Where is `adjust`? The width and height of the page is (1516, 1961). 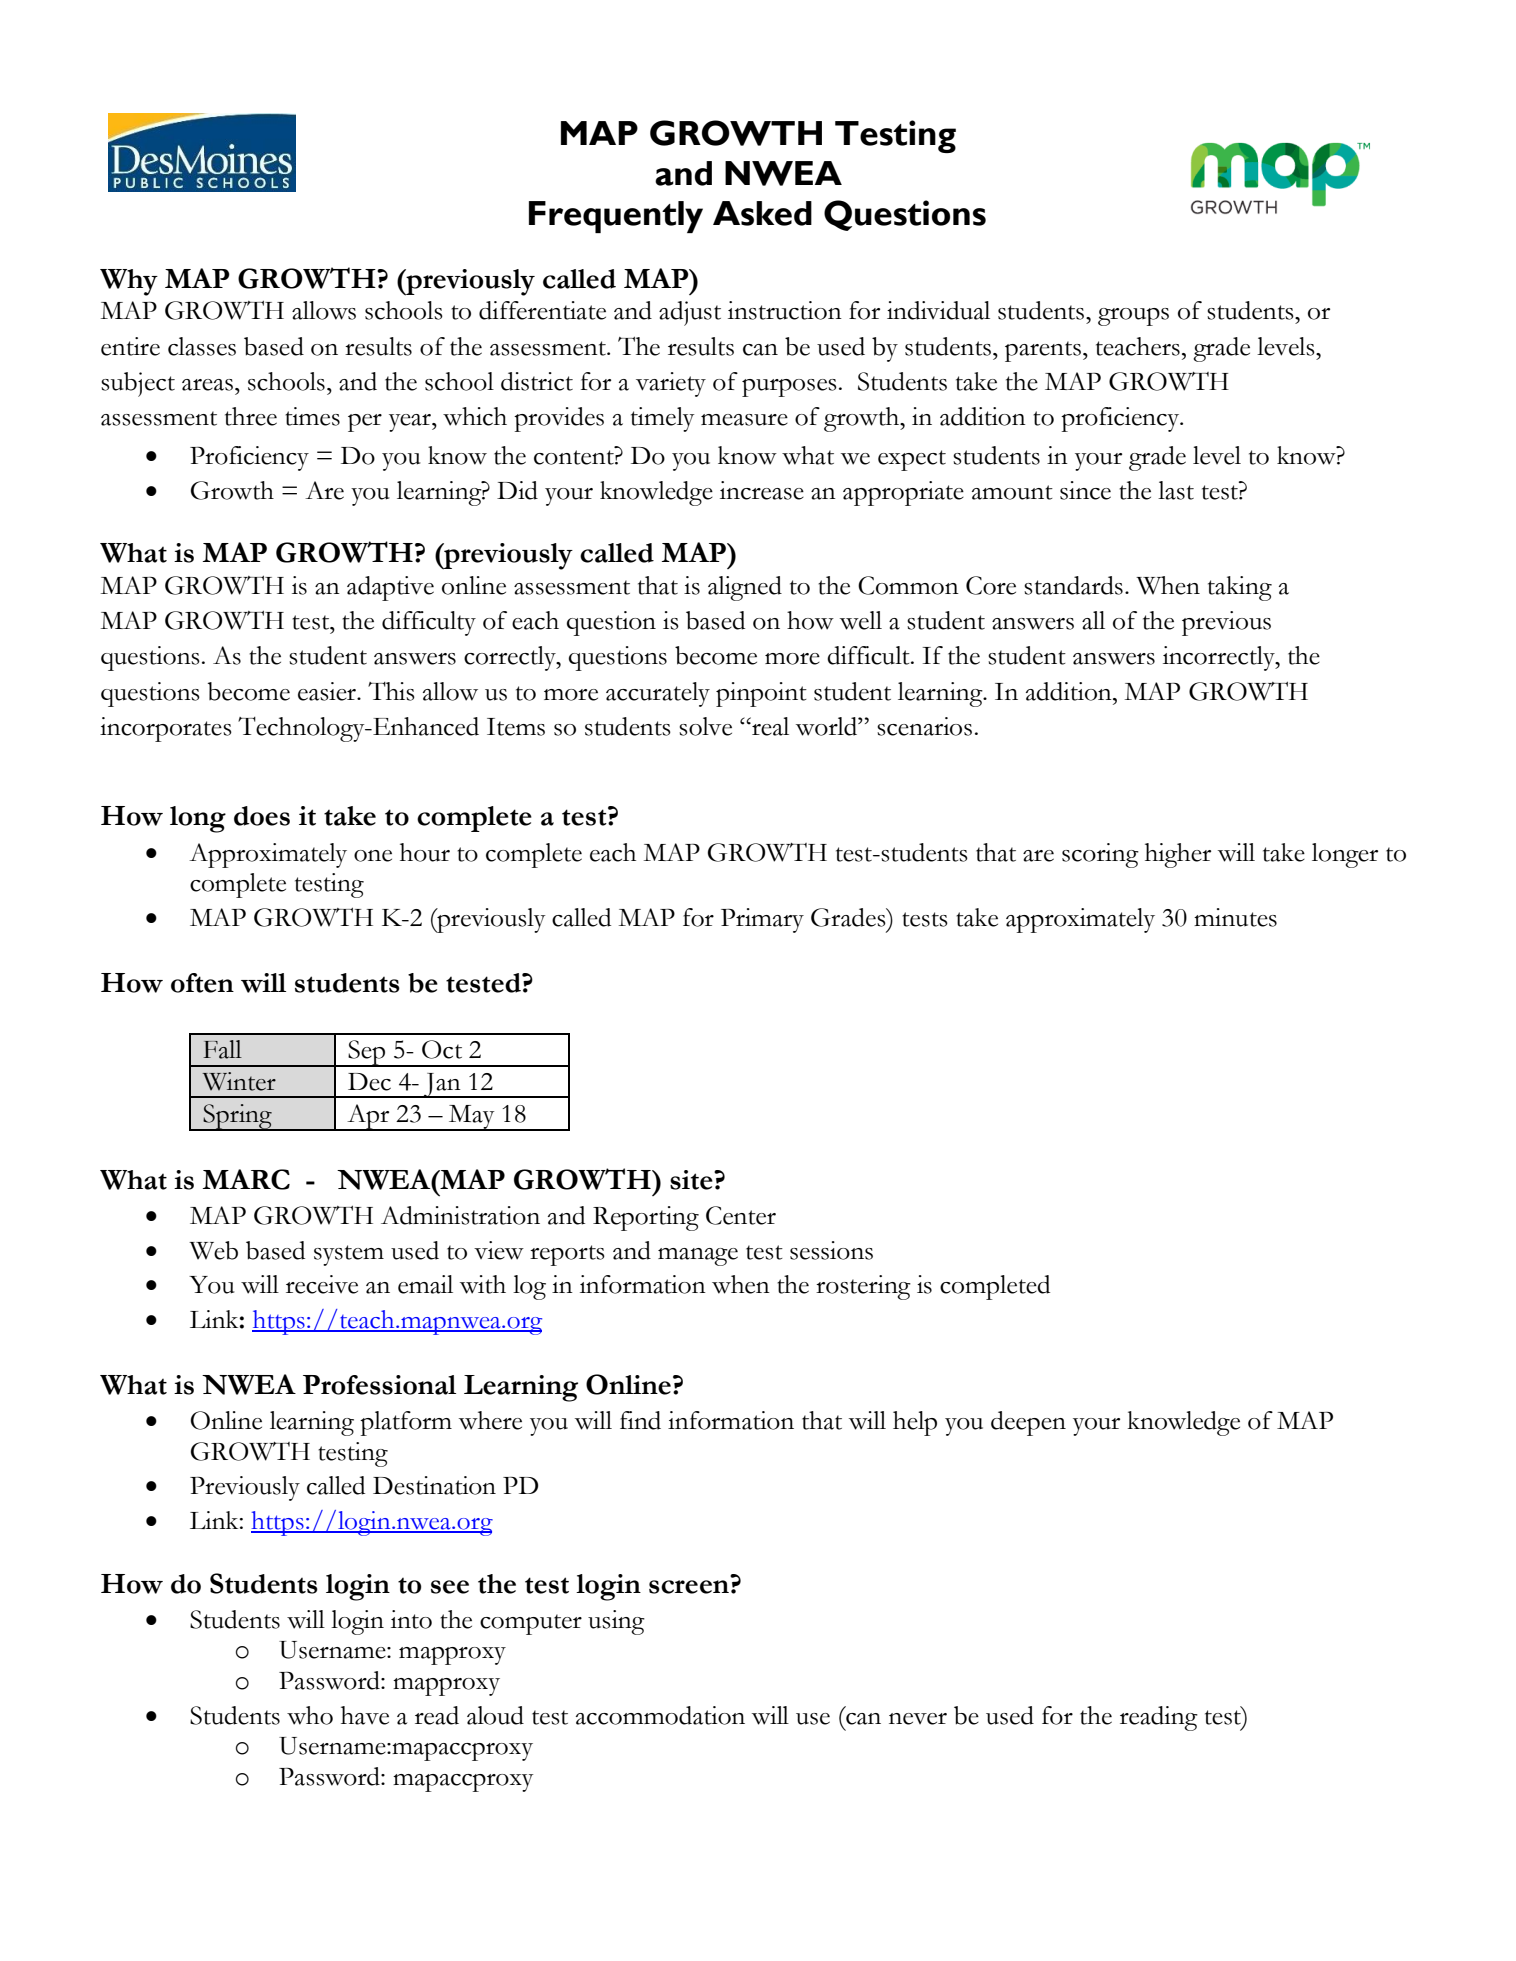
adjust is located at coordinates (690, 313).
